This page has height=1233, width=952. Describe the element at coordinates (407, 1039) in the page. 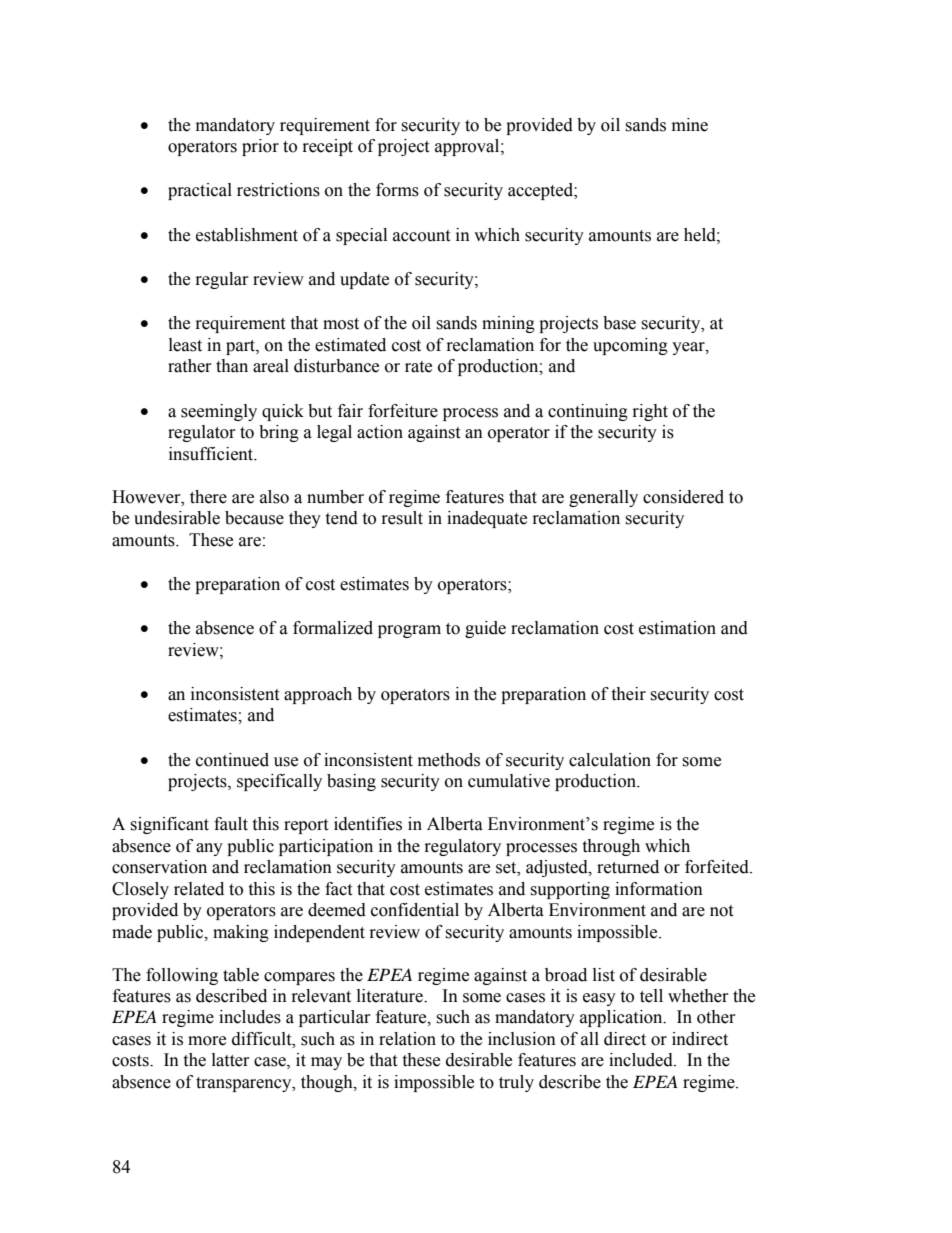

I see `relation` at that location.
